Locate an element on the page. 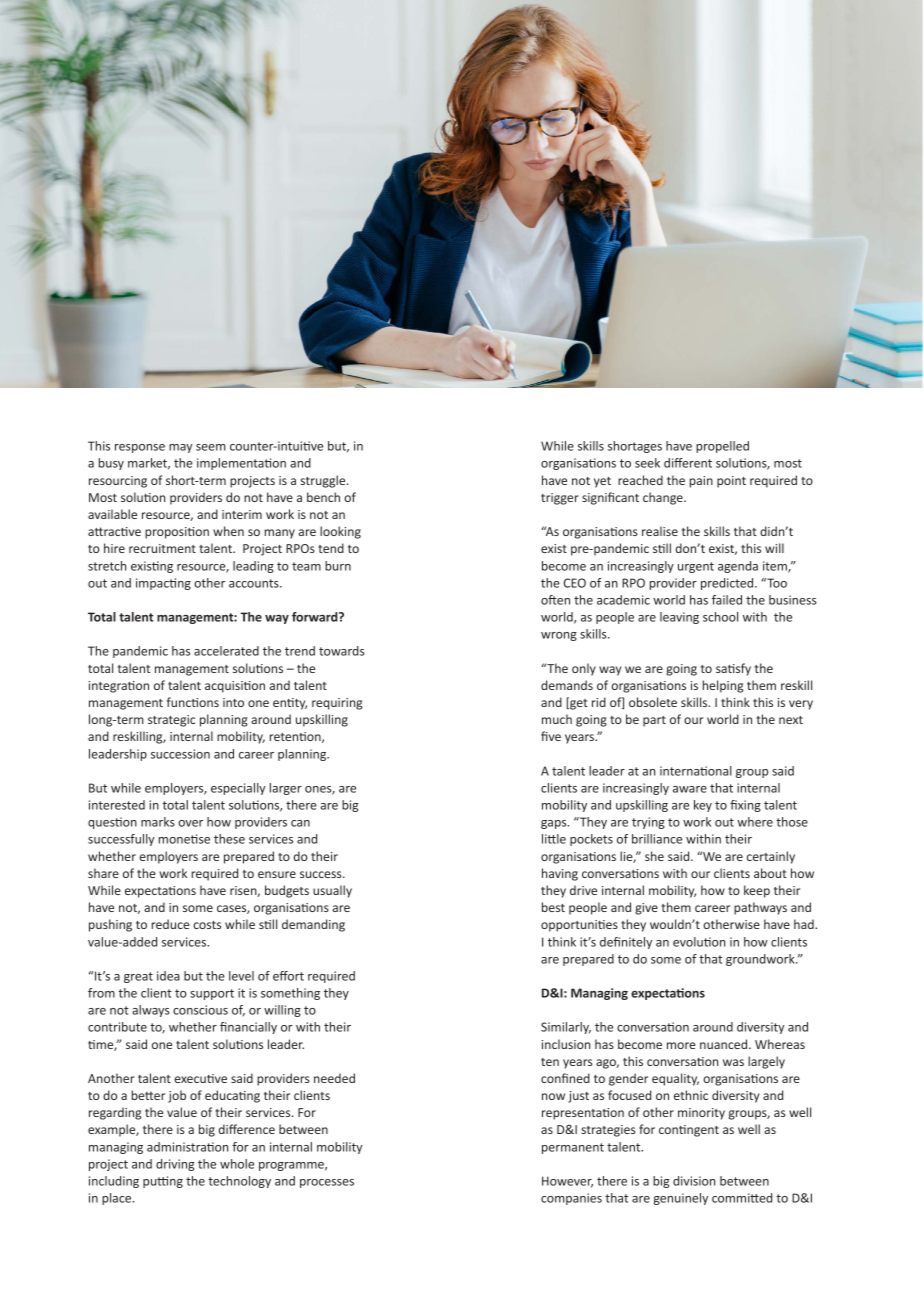  Similarly is located at coordinates (566, 1028).
